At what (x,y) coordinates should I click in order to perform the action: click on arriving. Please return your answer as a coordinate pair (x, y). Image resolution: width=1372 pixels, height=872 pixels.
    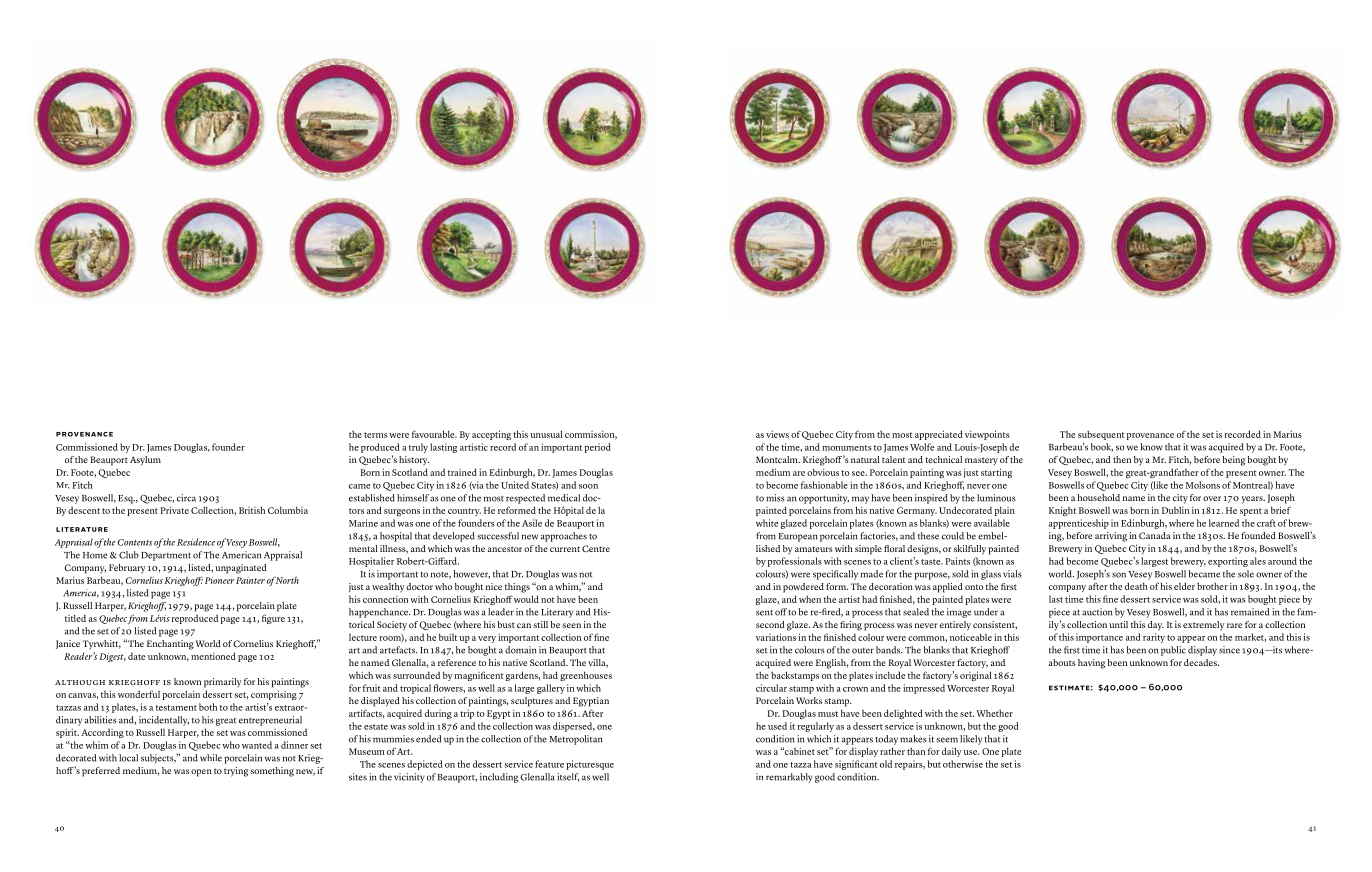
    Looking at the image, I should click on (1111, 537).
